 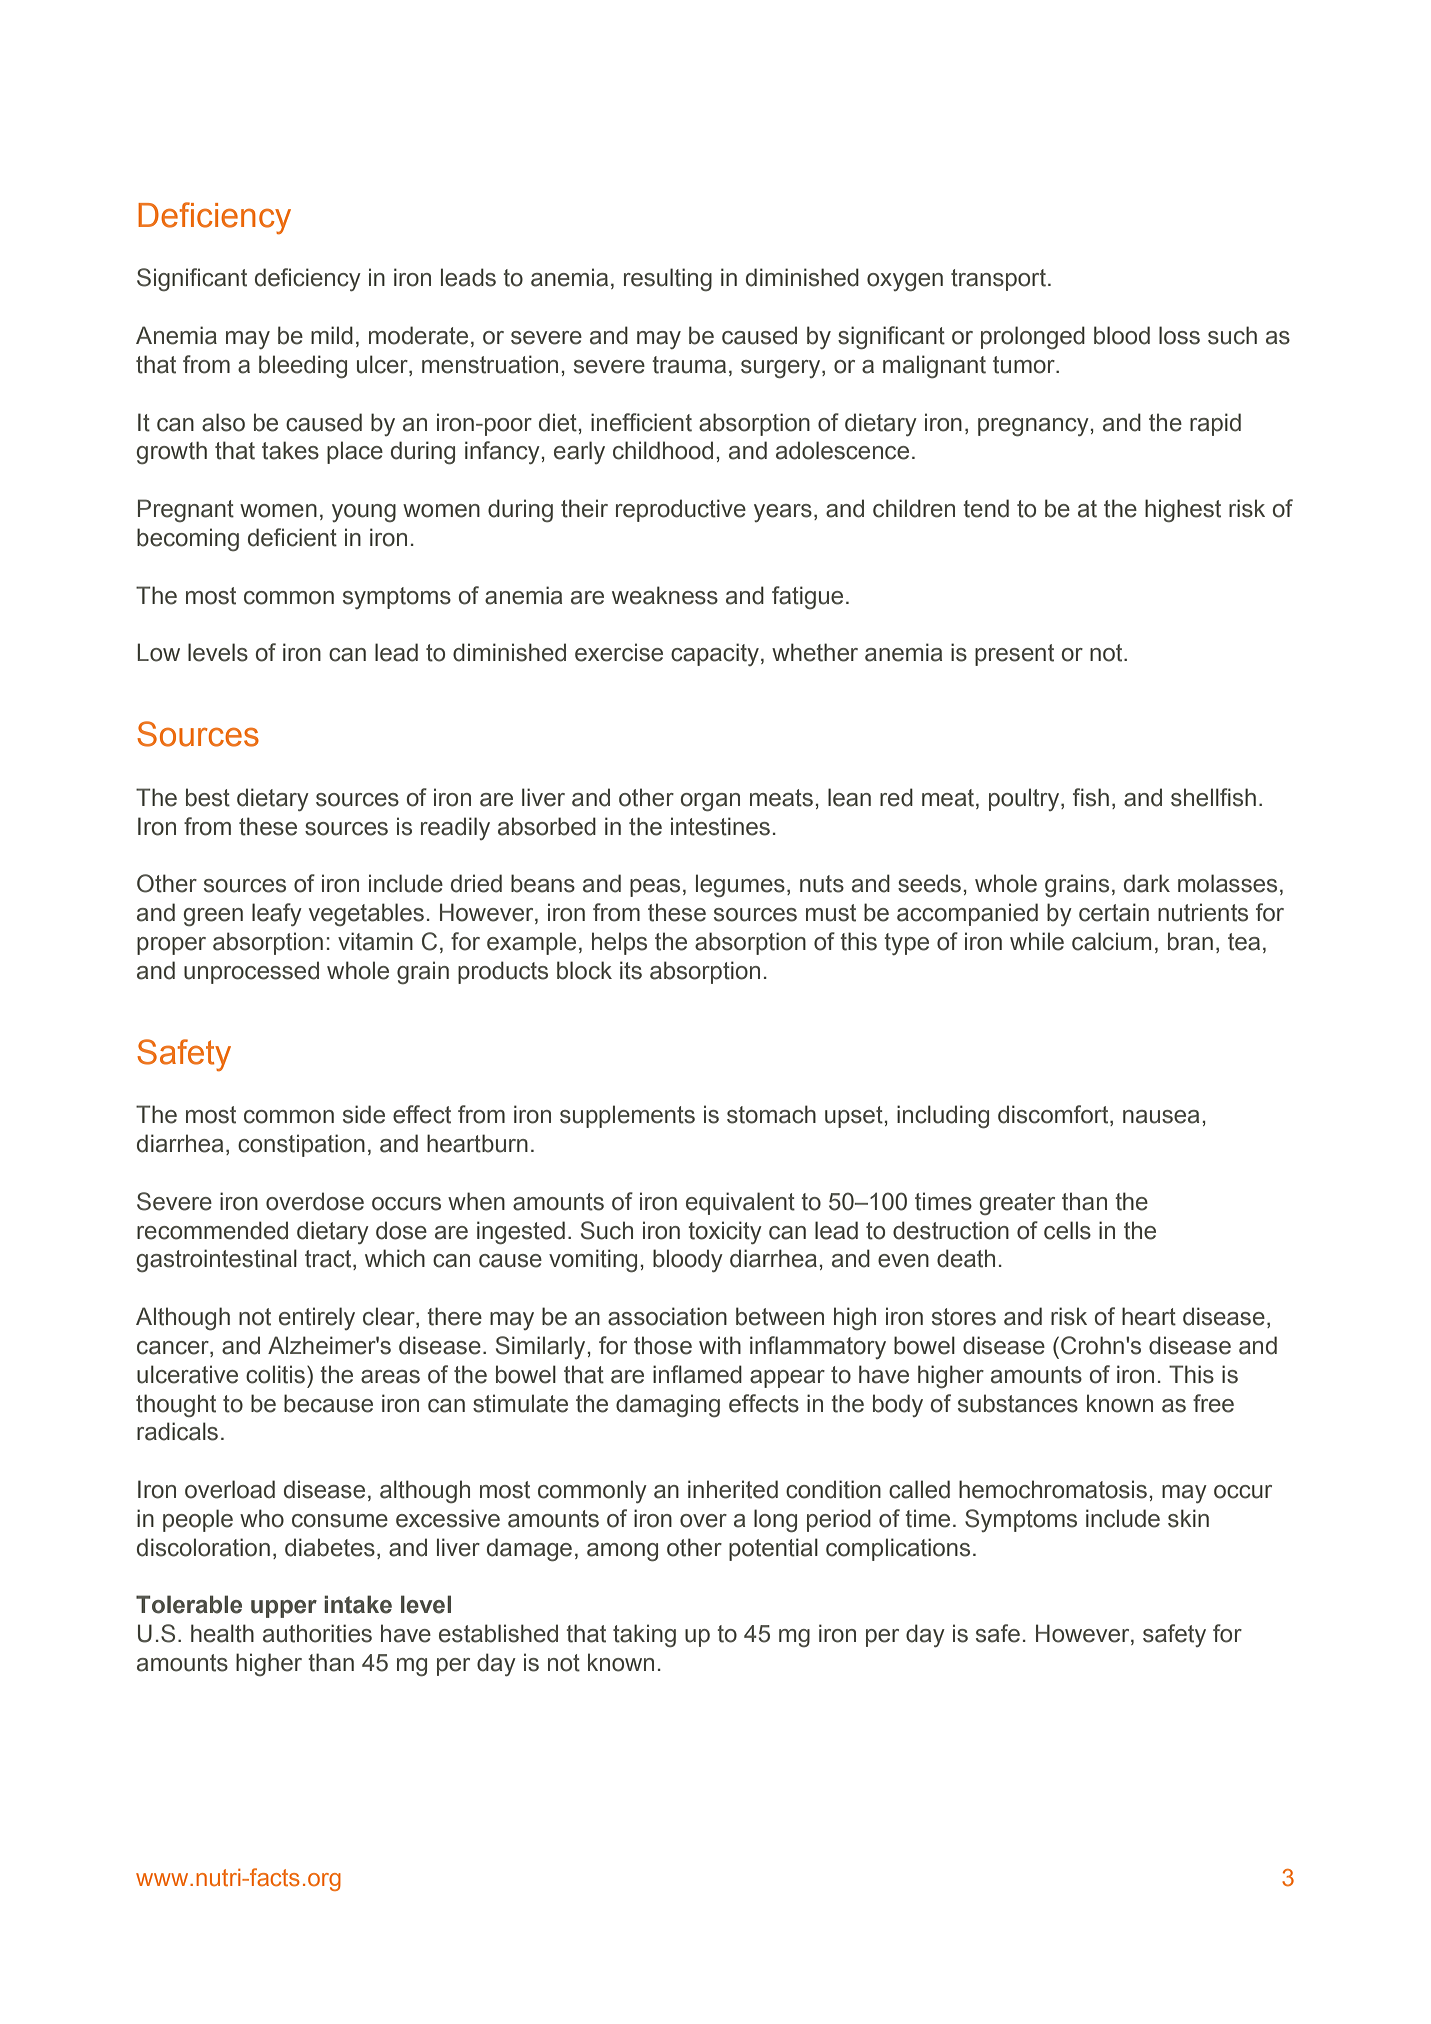 What do you see at coordinates (631, 970) in the screenshot?
I see `its` at bounding box center [631, 970].
